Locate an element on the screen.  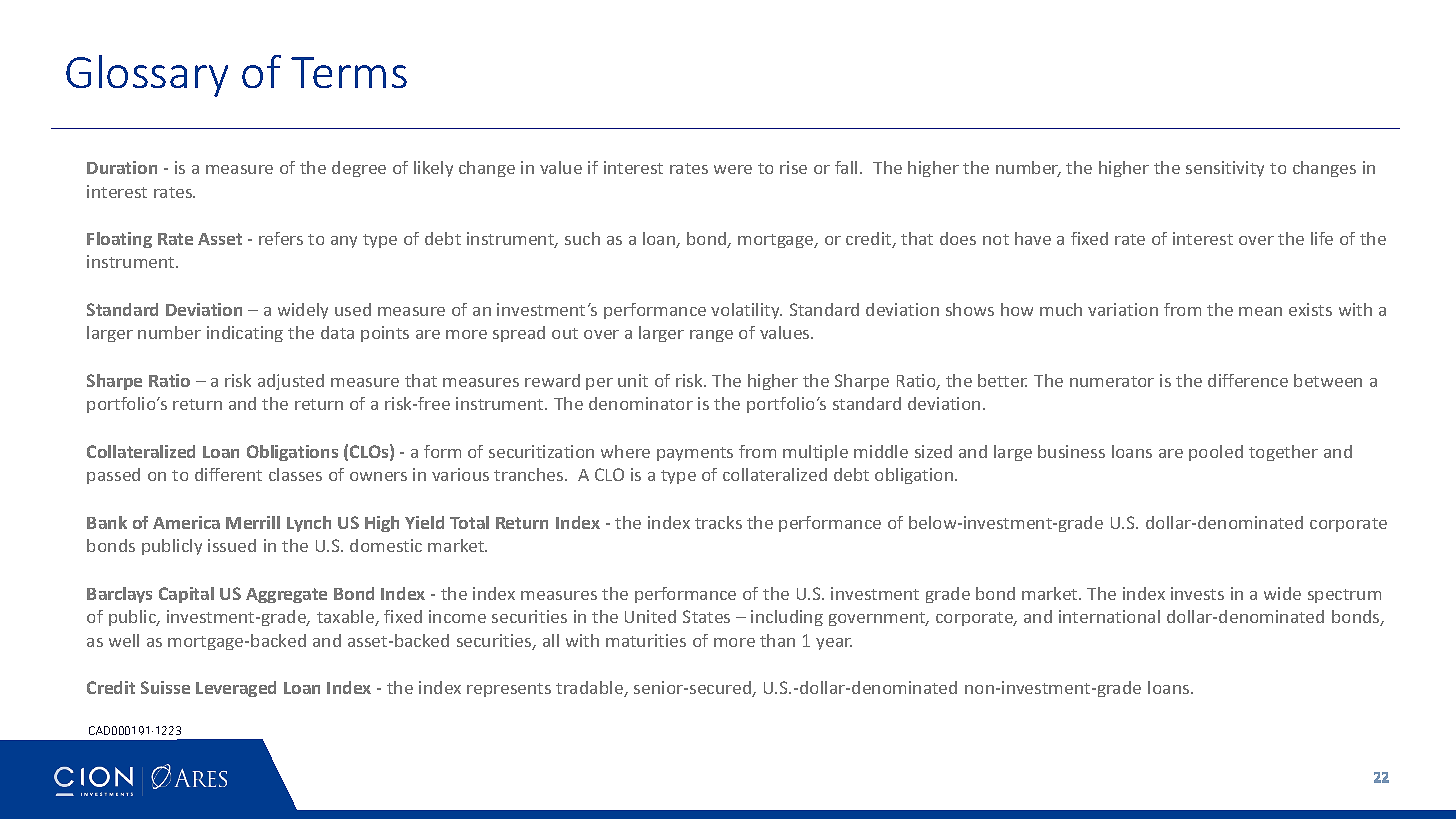
than is located at coordinates (777, 640).
